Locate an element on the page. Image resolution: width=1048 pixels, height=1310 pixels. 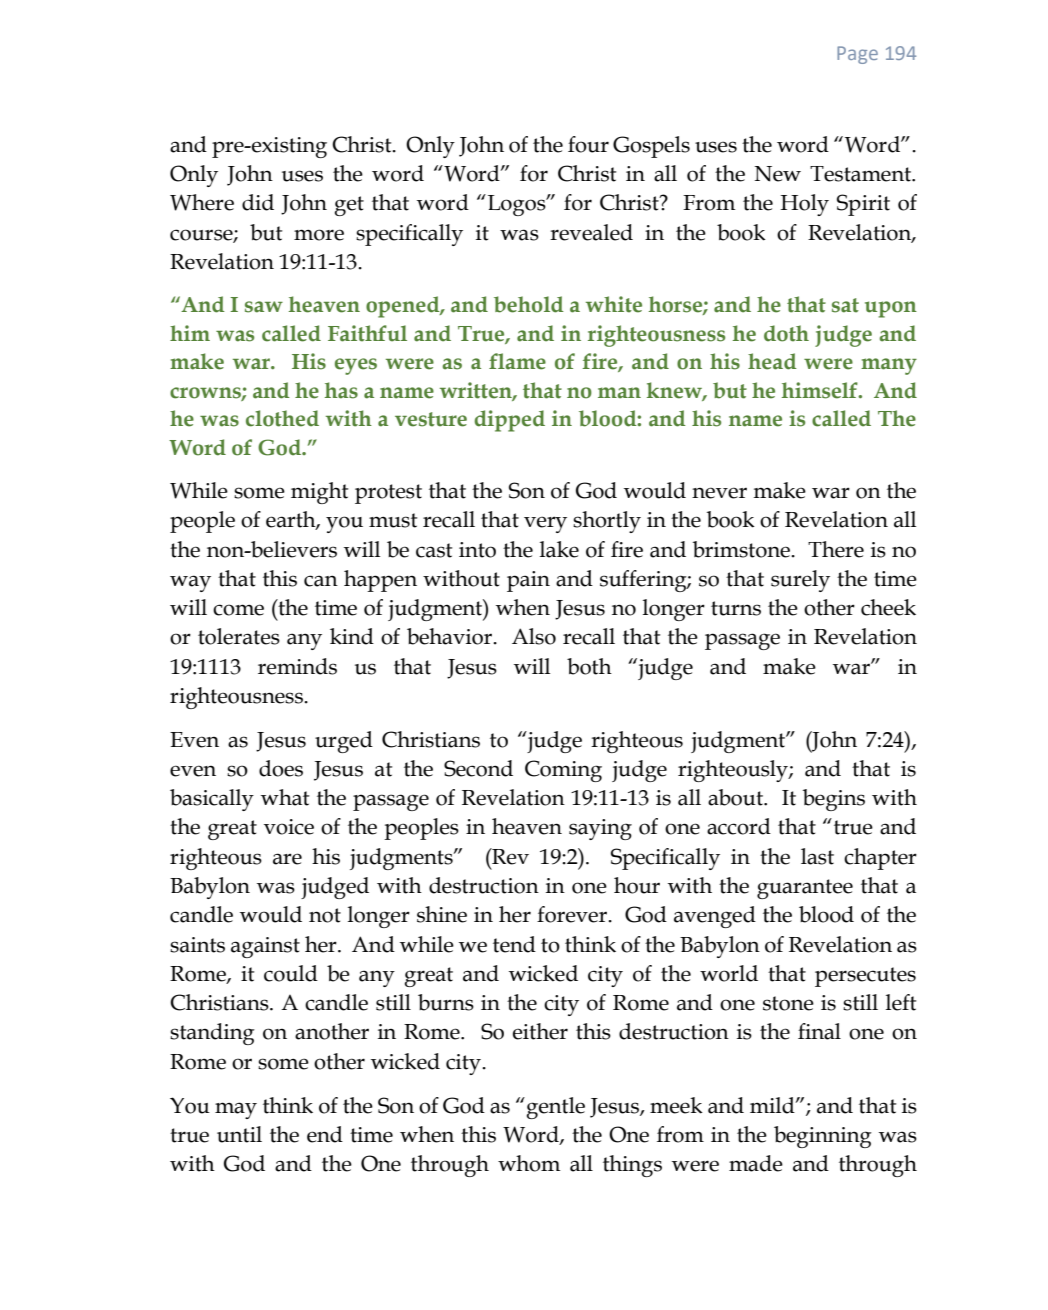
Page is located at coordinates (857, 55).
